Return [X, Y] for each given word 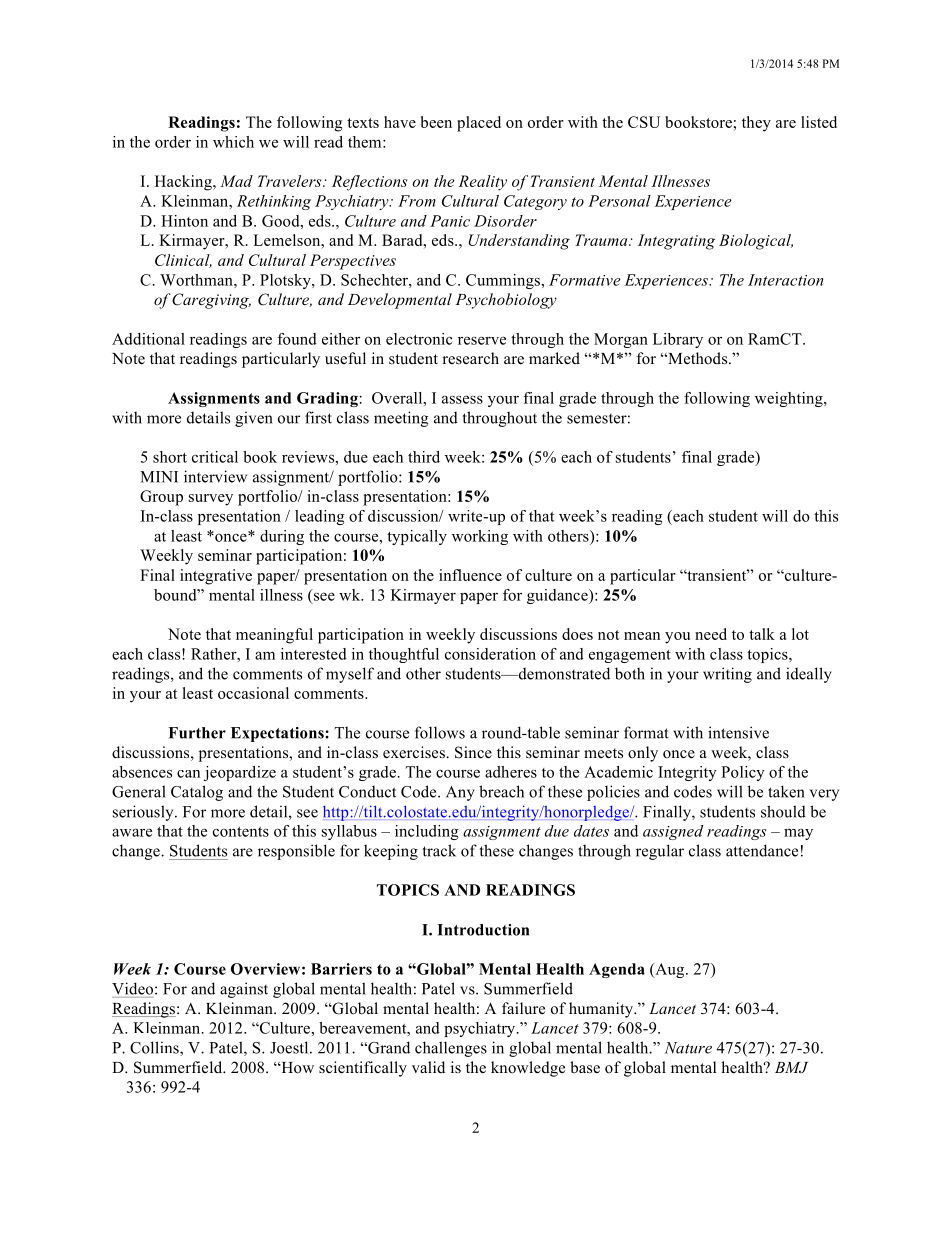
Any [460, 793]
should [783, 811]
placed [479, 124]
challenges [451, 1049]
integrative [216, 577]
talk [762, 634]
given [254, 419]
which [233, 142]
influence [470, 575]
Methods [698, 358]
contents [241, 832]
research [470, 358]
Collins [155, 1048]
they [756, 124]
